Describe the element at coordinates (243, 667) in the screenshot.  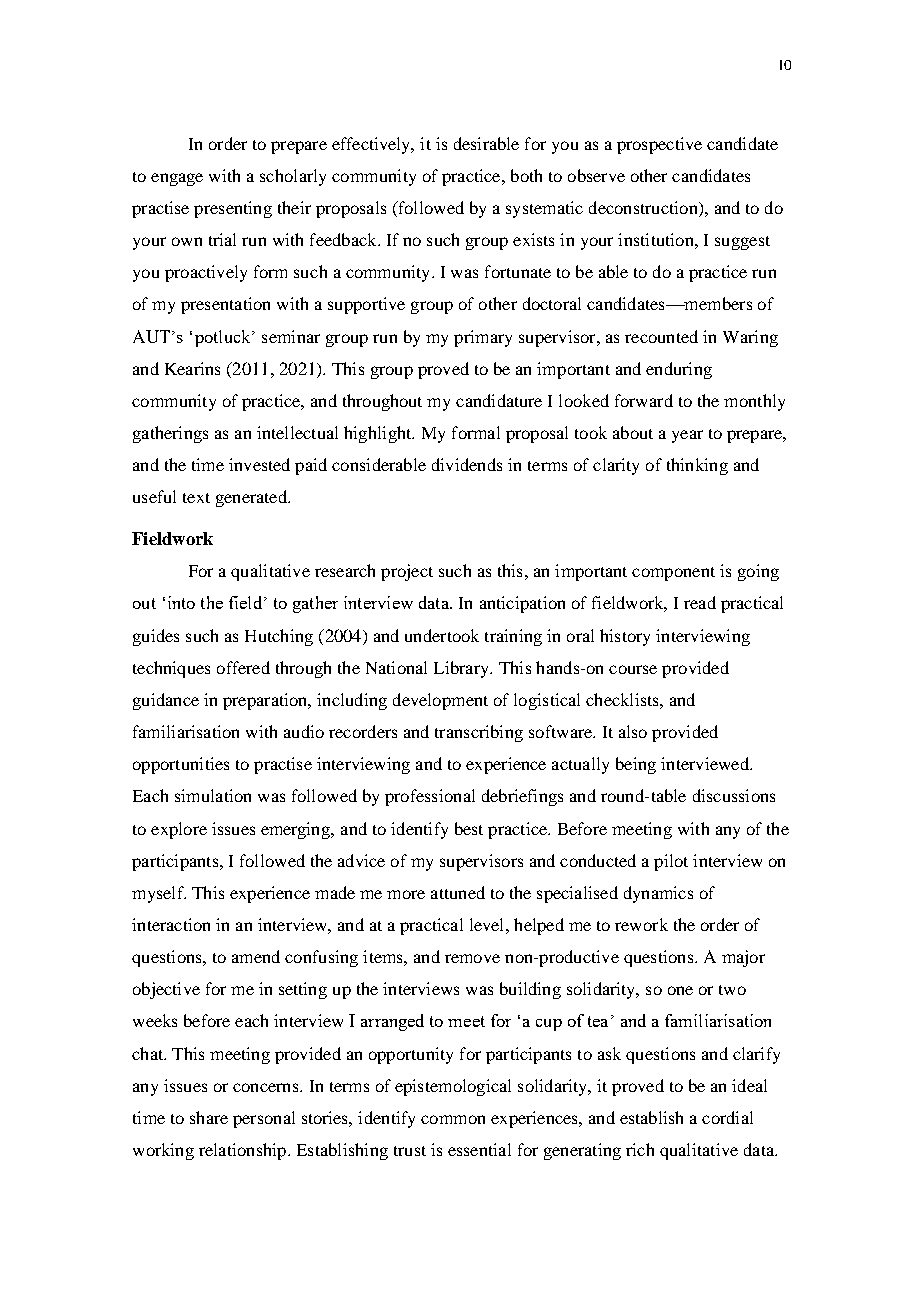
I see `offered` at that location.
